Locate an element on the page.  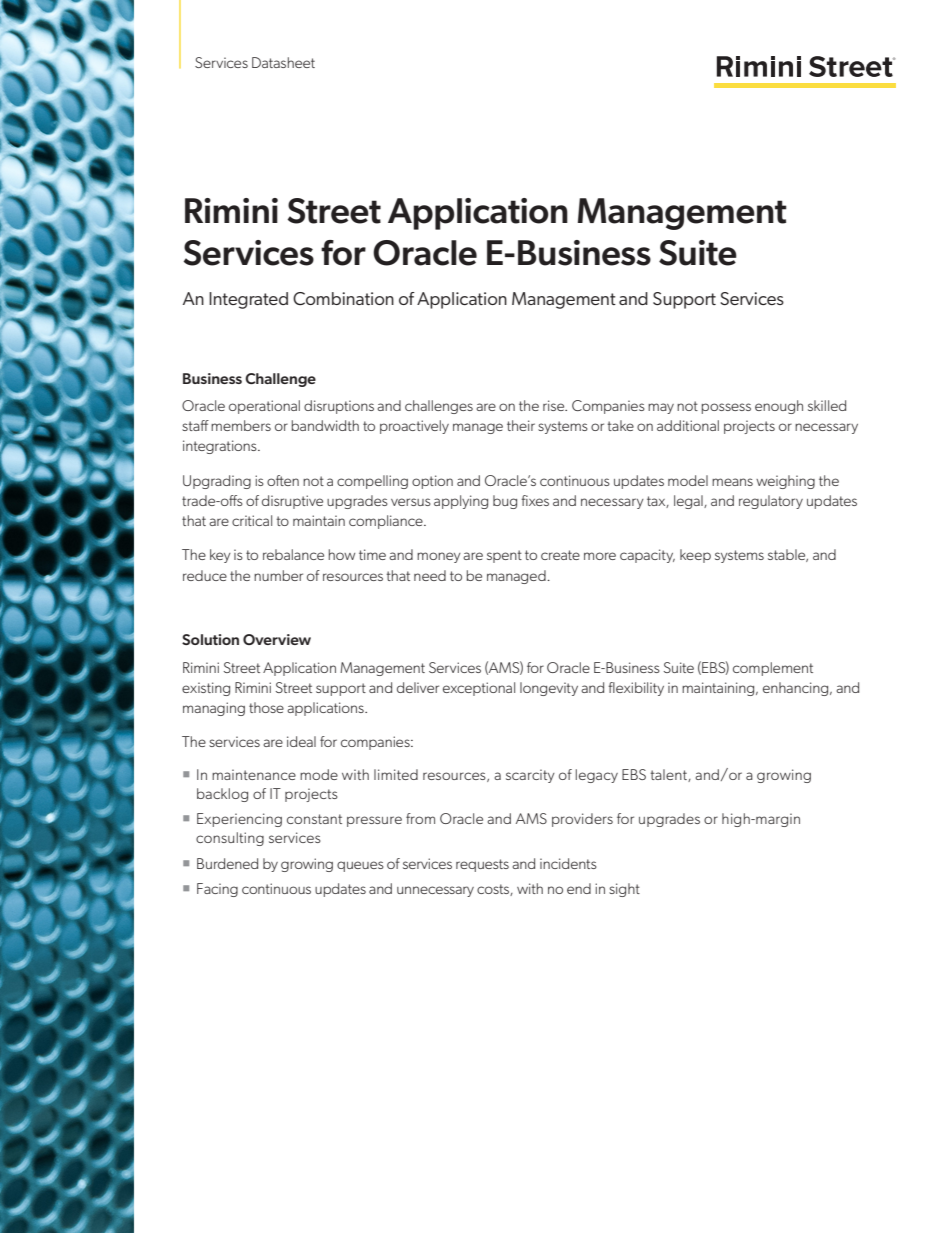
often is located at coordinates (283, 480).
